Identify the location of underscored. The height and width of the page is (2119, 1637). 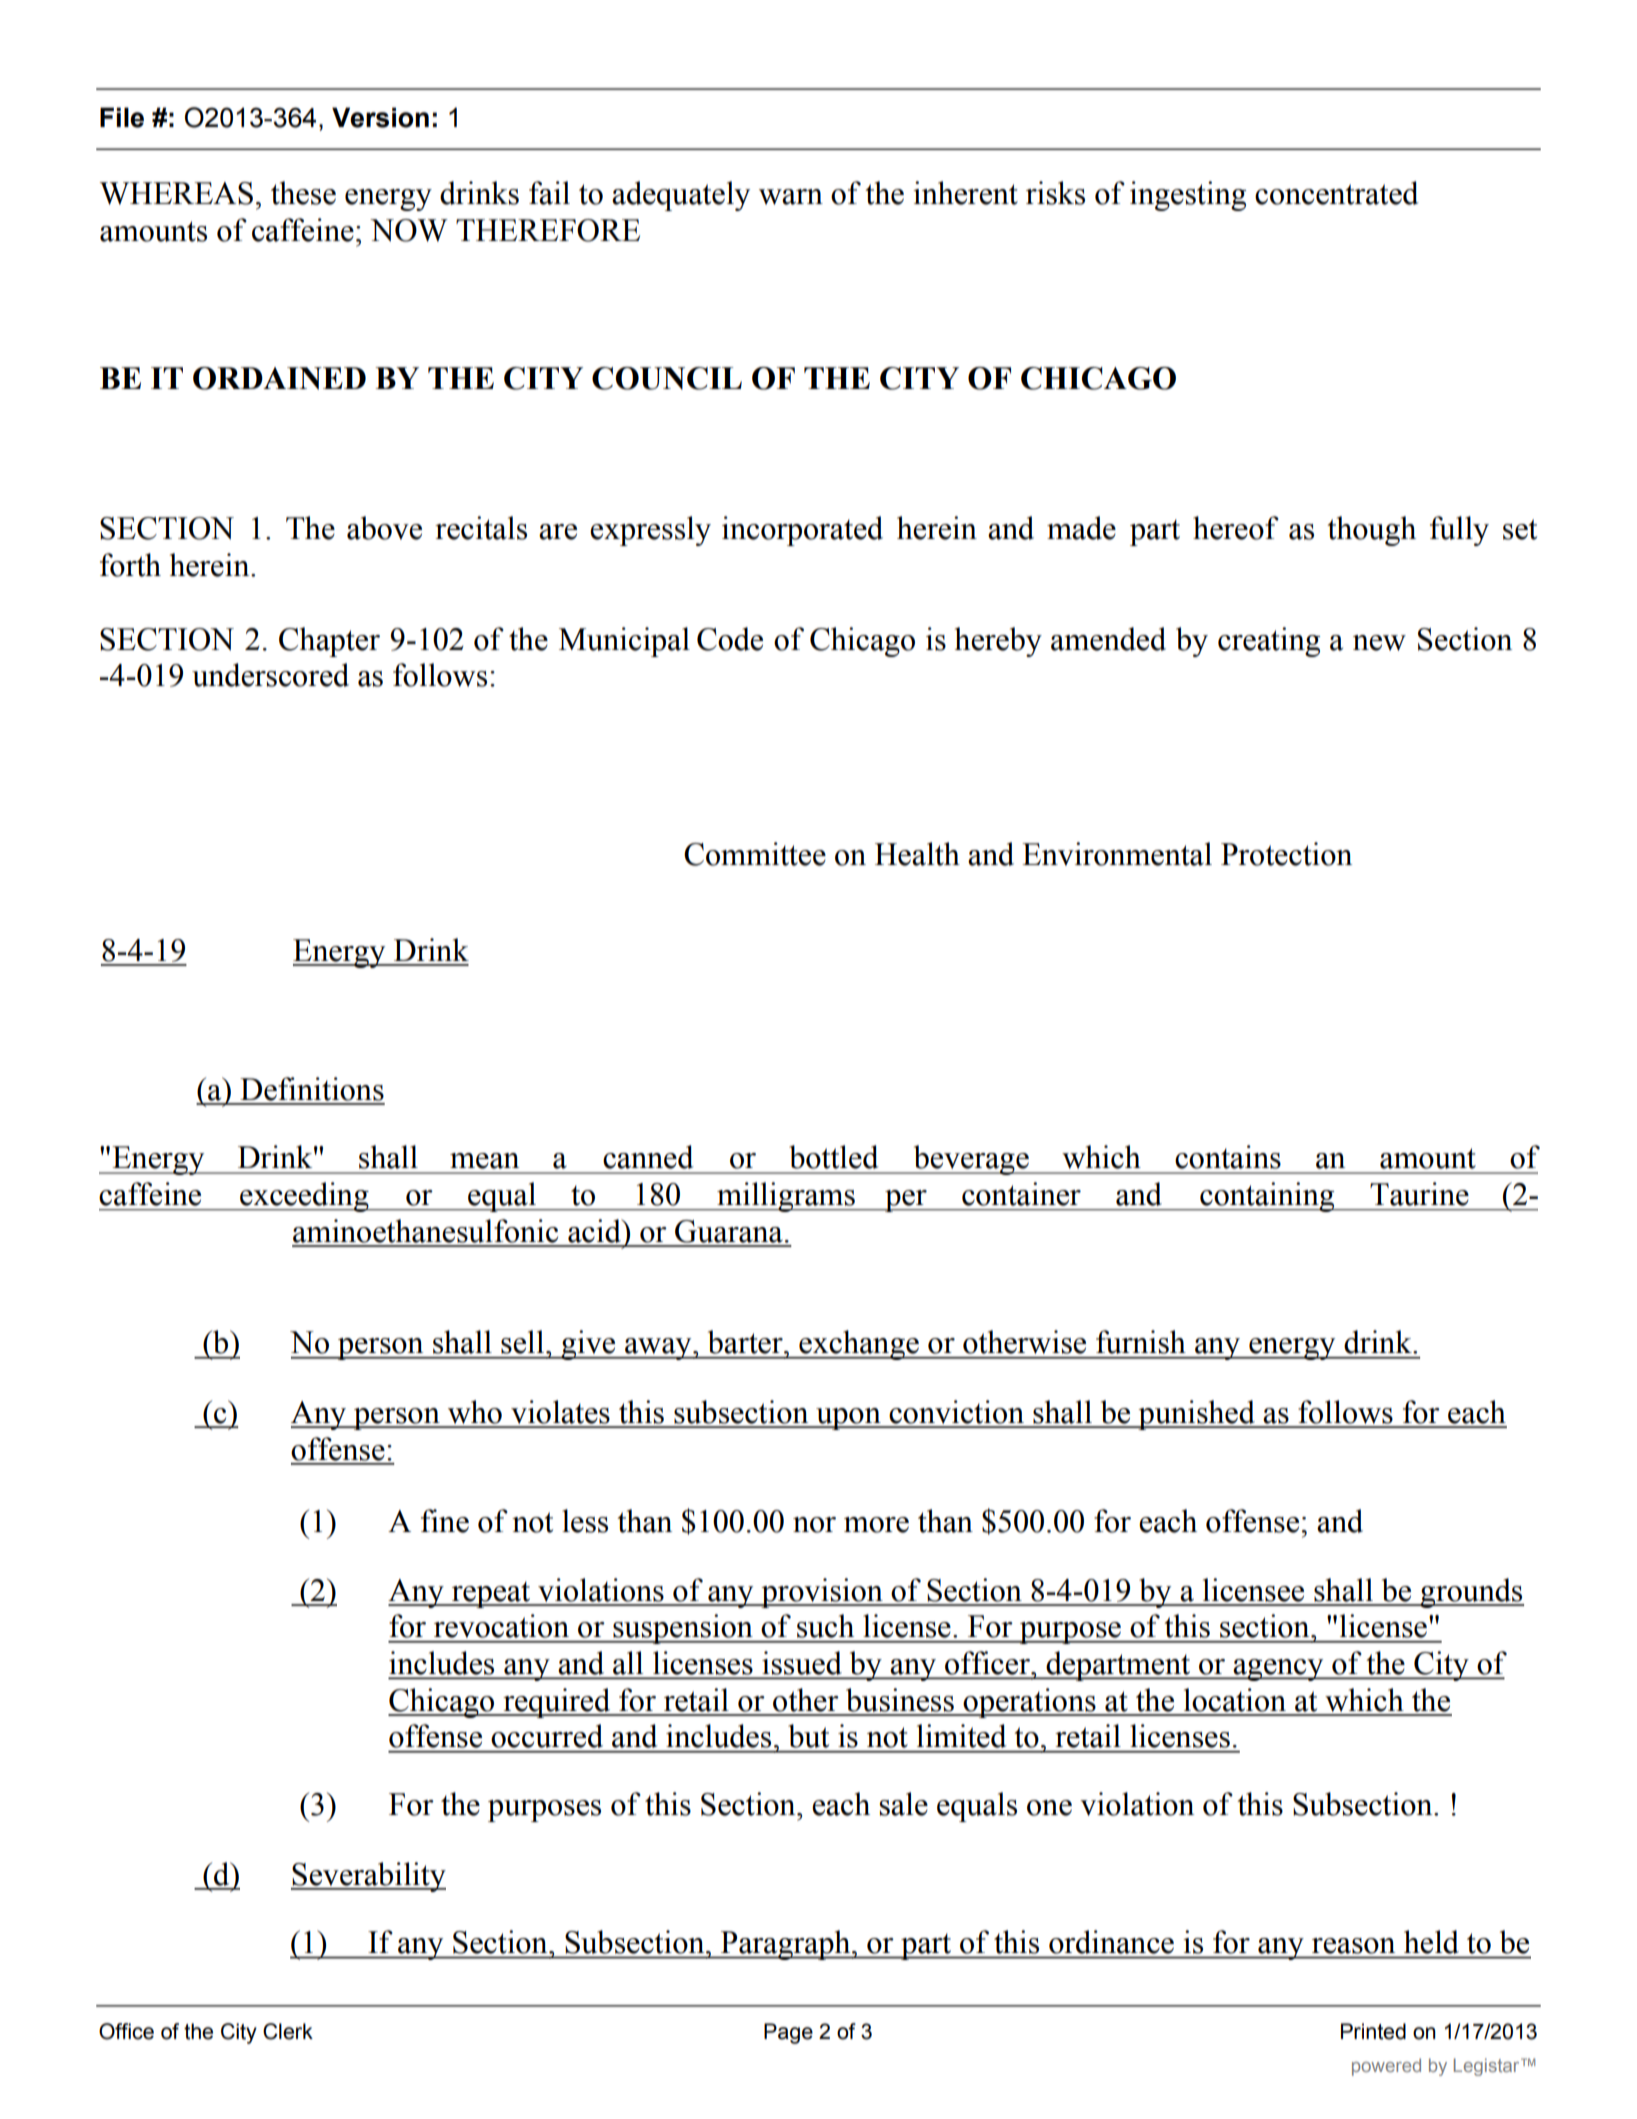
(270, 675).
